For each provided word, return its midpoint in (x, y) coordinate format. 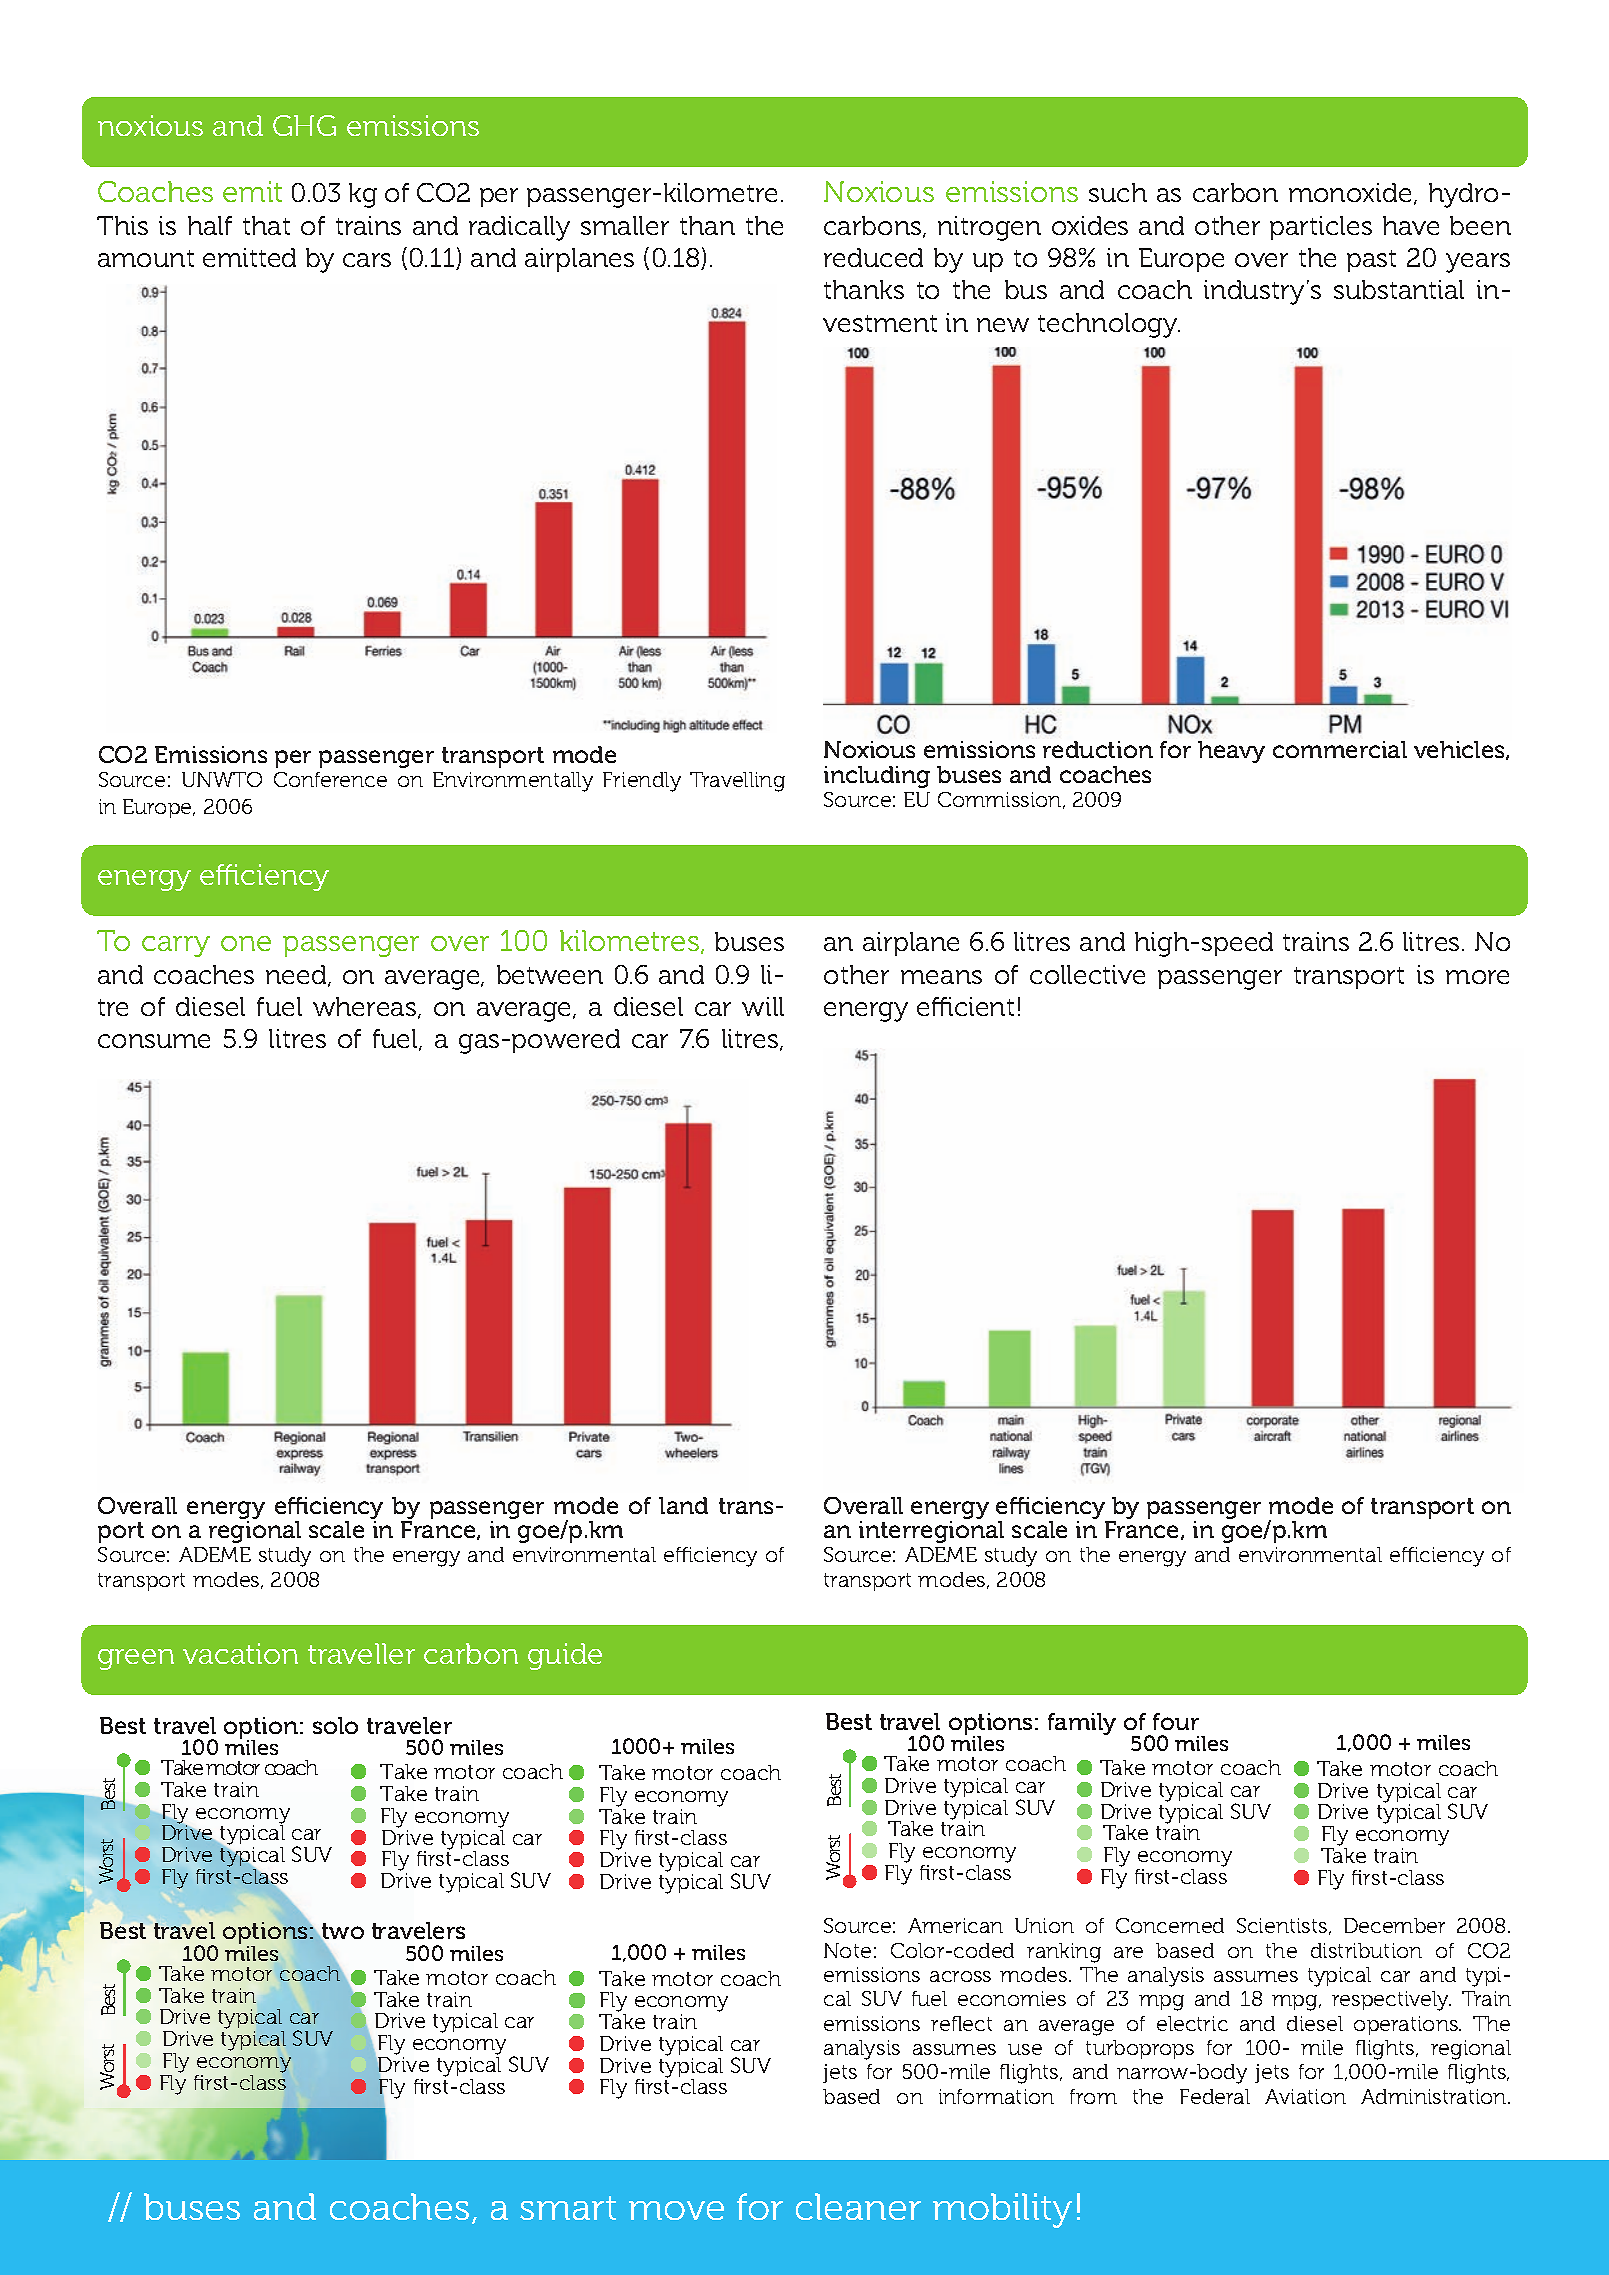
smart (568, 2208)
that (266, 225)
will (763, 1006)
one (246, 943)
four (1176, 1721)
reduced (873, 257)
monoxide (1350, 192)
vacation (240, 1653)
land (683, 1505)
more (1477, 977)
